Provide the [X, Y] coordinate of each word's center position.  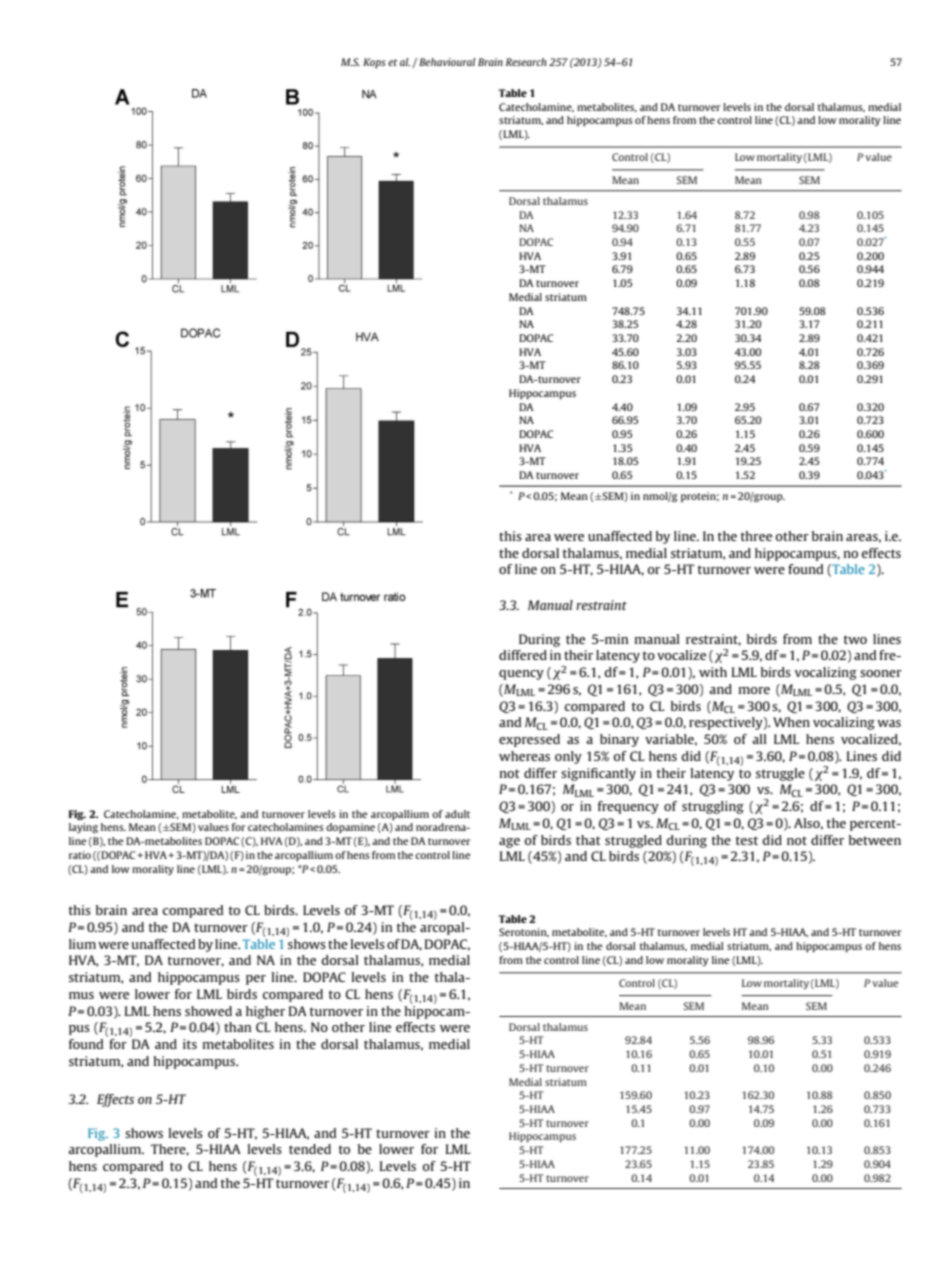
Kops [374, 63]
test [747, 840]
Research [526, 62]
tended [310, 1149]
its [190, 1044]
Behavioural [447, 62]
